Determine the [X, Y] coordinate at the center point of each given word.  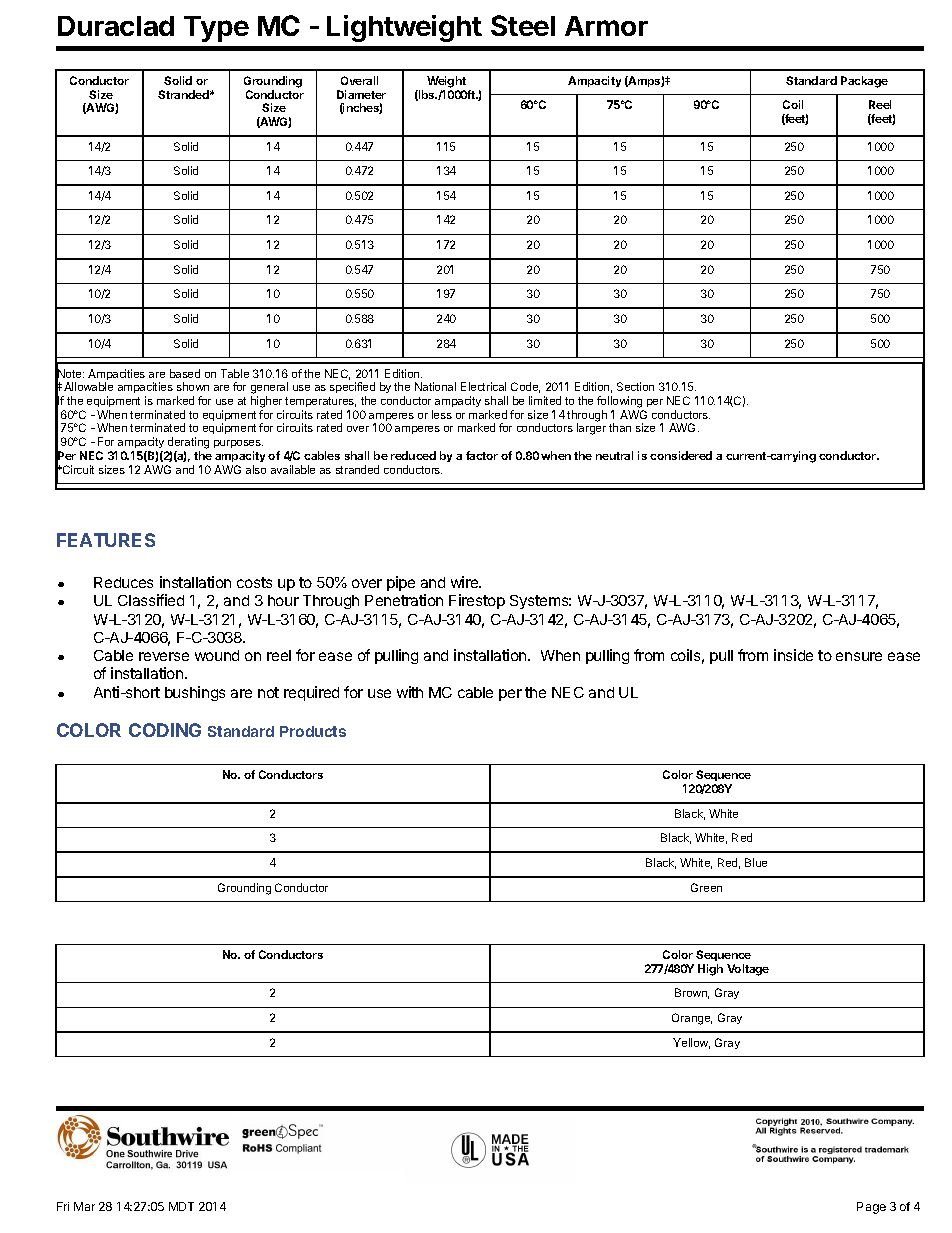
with [410, 692]
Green [706, 887]
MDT [181, 1206]
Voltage [748, 970]
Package [864, 82]
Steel [523, 25]
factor [482, 455]
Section [635, 386]
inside [793, 655]
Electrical [483, 386]
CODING [165, 730]
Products [313, 731]
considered [681, 455]
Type [216, 29]
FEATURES [106, 540]
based [185, 373]
